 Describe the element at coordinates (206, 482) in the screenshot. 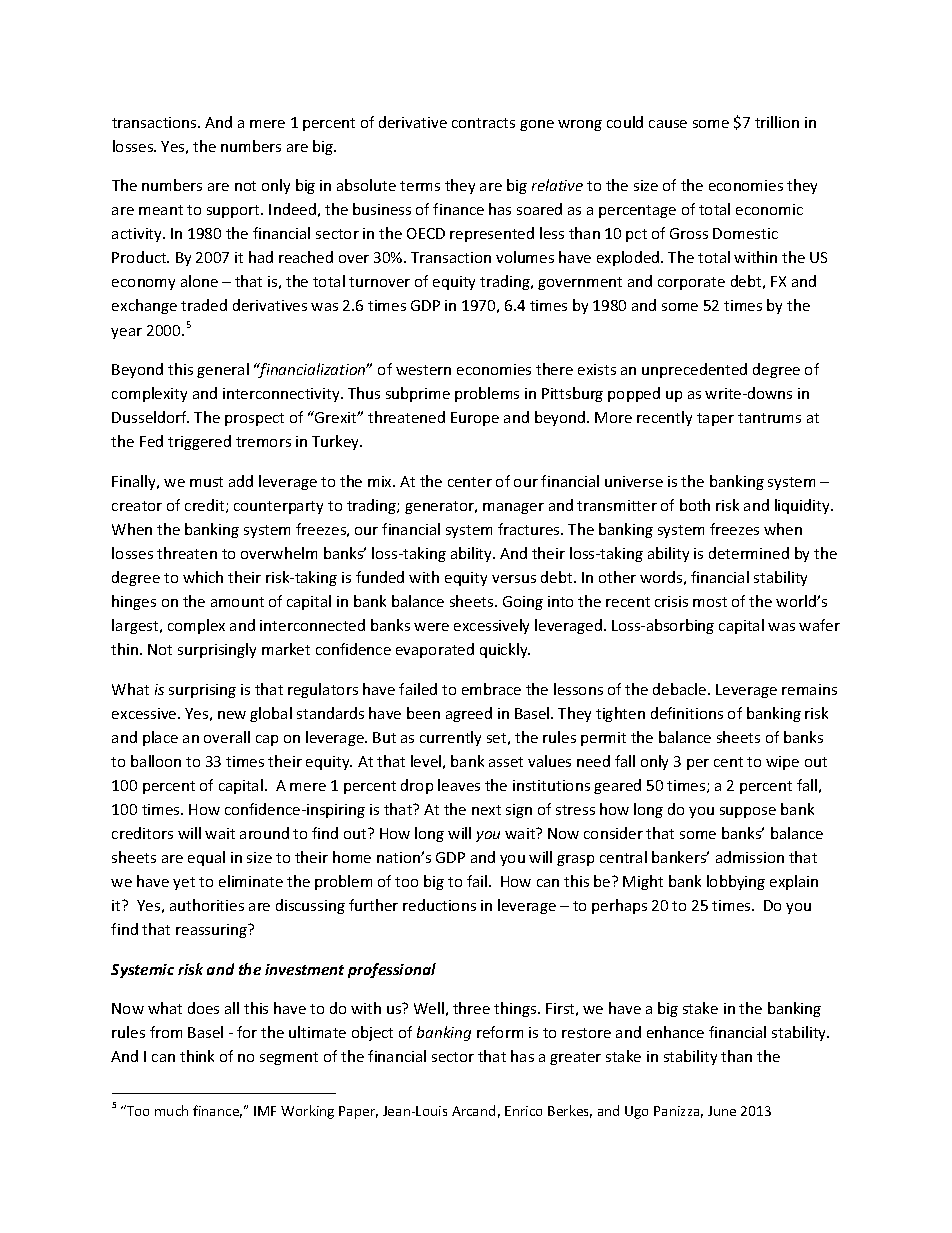

I see `must` at that location.
